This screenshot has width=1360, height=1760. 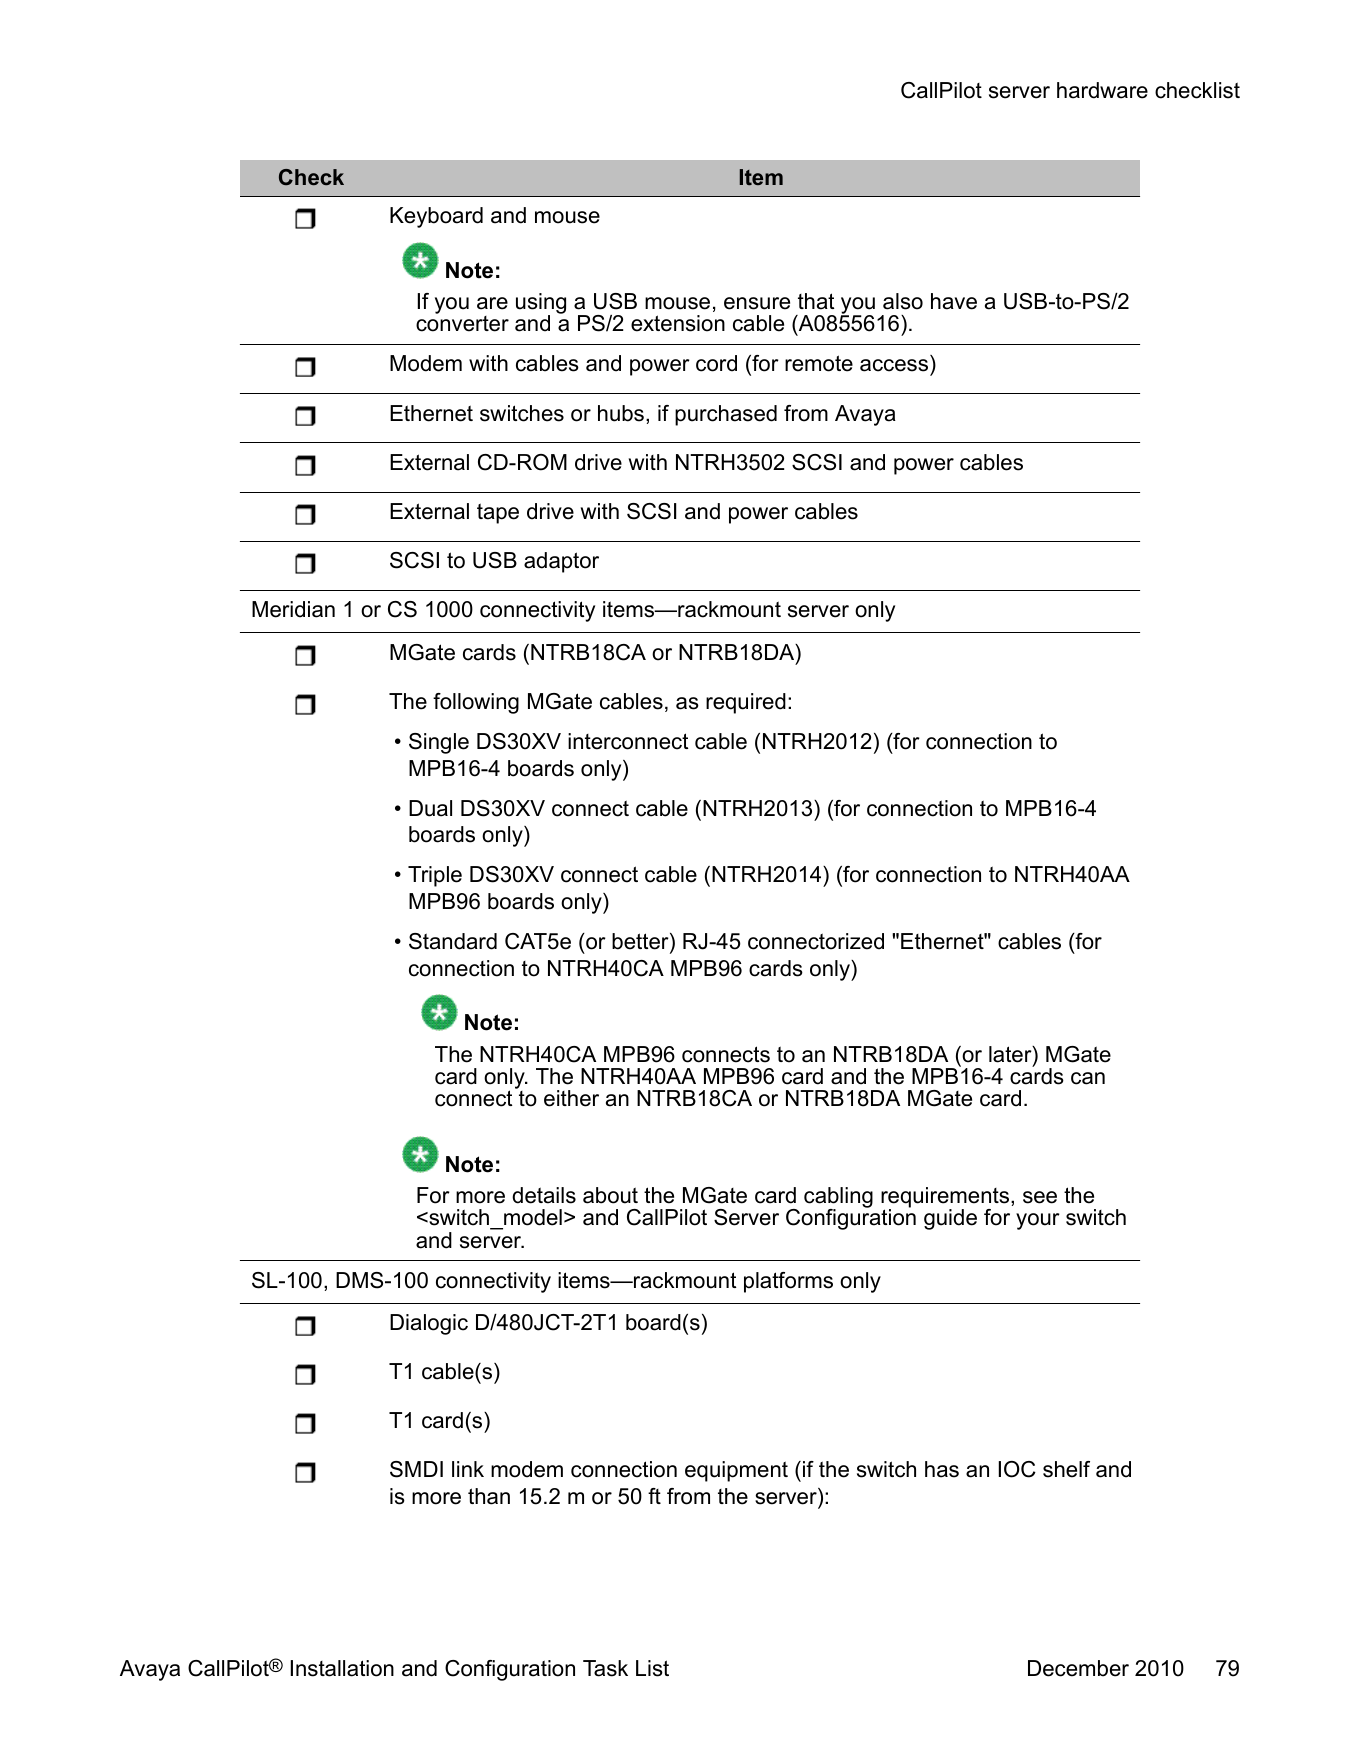 I want to click on required, so click(x=746, y=703).
